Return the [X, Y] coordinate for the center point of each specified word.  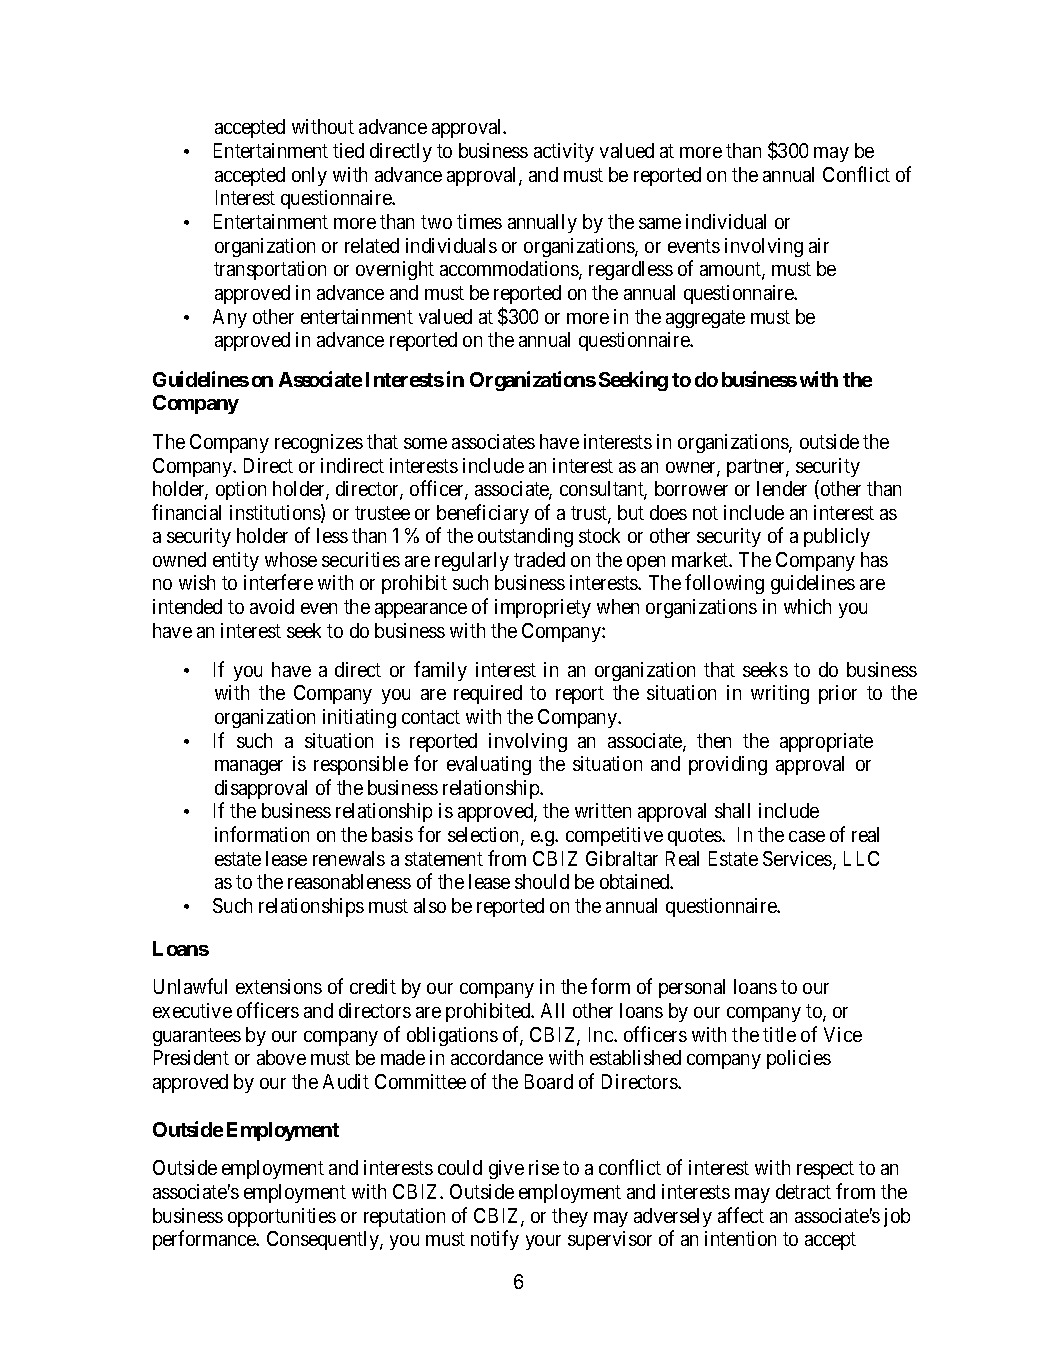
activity [564, 152]
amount [731, 270]
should [542, 881]
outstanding [525, 537]
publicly [837, 537]
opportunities [282, 1217]
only [309, 176]
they [570, 1217]
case [807, 836]
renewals [349, 858]
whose [291, 559]
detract [803, 1191]
